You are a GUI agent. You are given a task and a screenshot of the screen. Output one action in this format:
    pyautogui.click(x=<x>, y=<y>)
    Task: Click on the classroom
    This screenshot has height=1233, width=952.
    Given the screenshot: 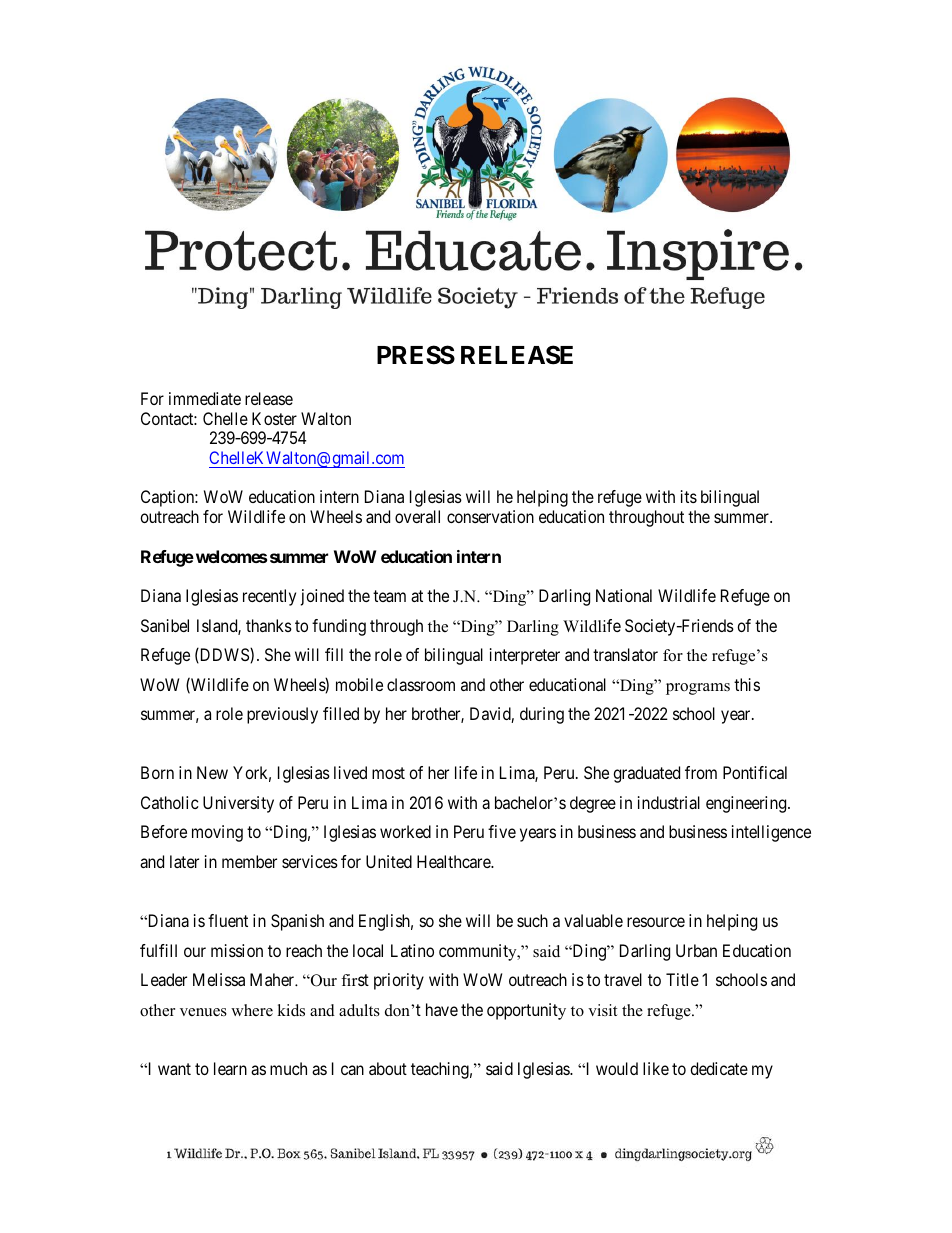 What is the action you would take?
    pyautogui.click(x=421, y=684)
